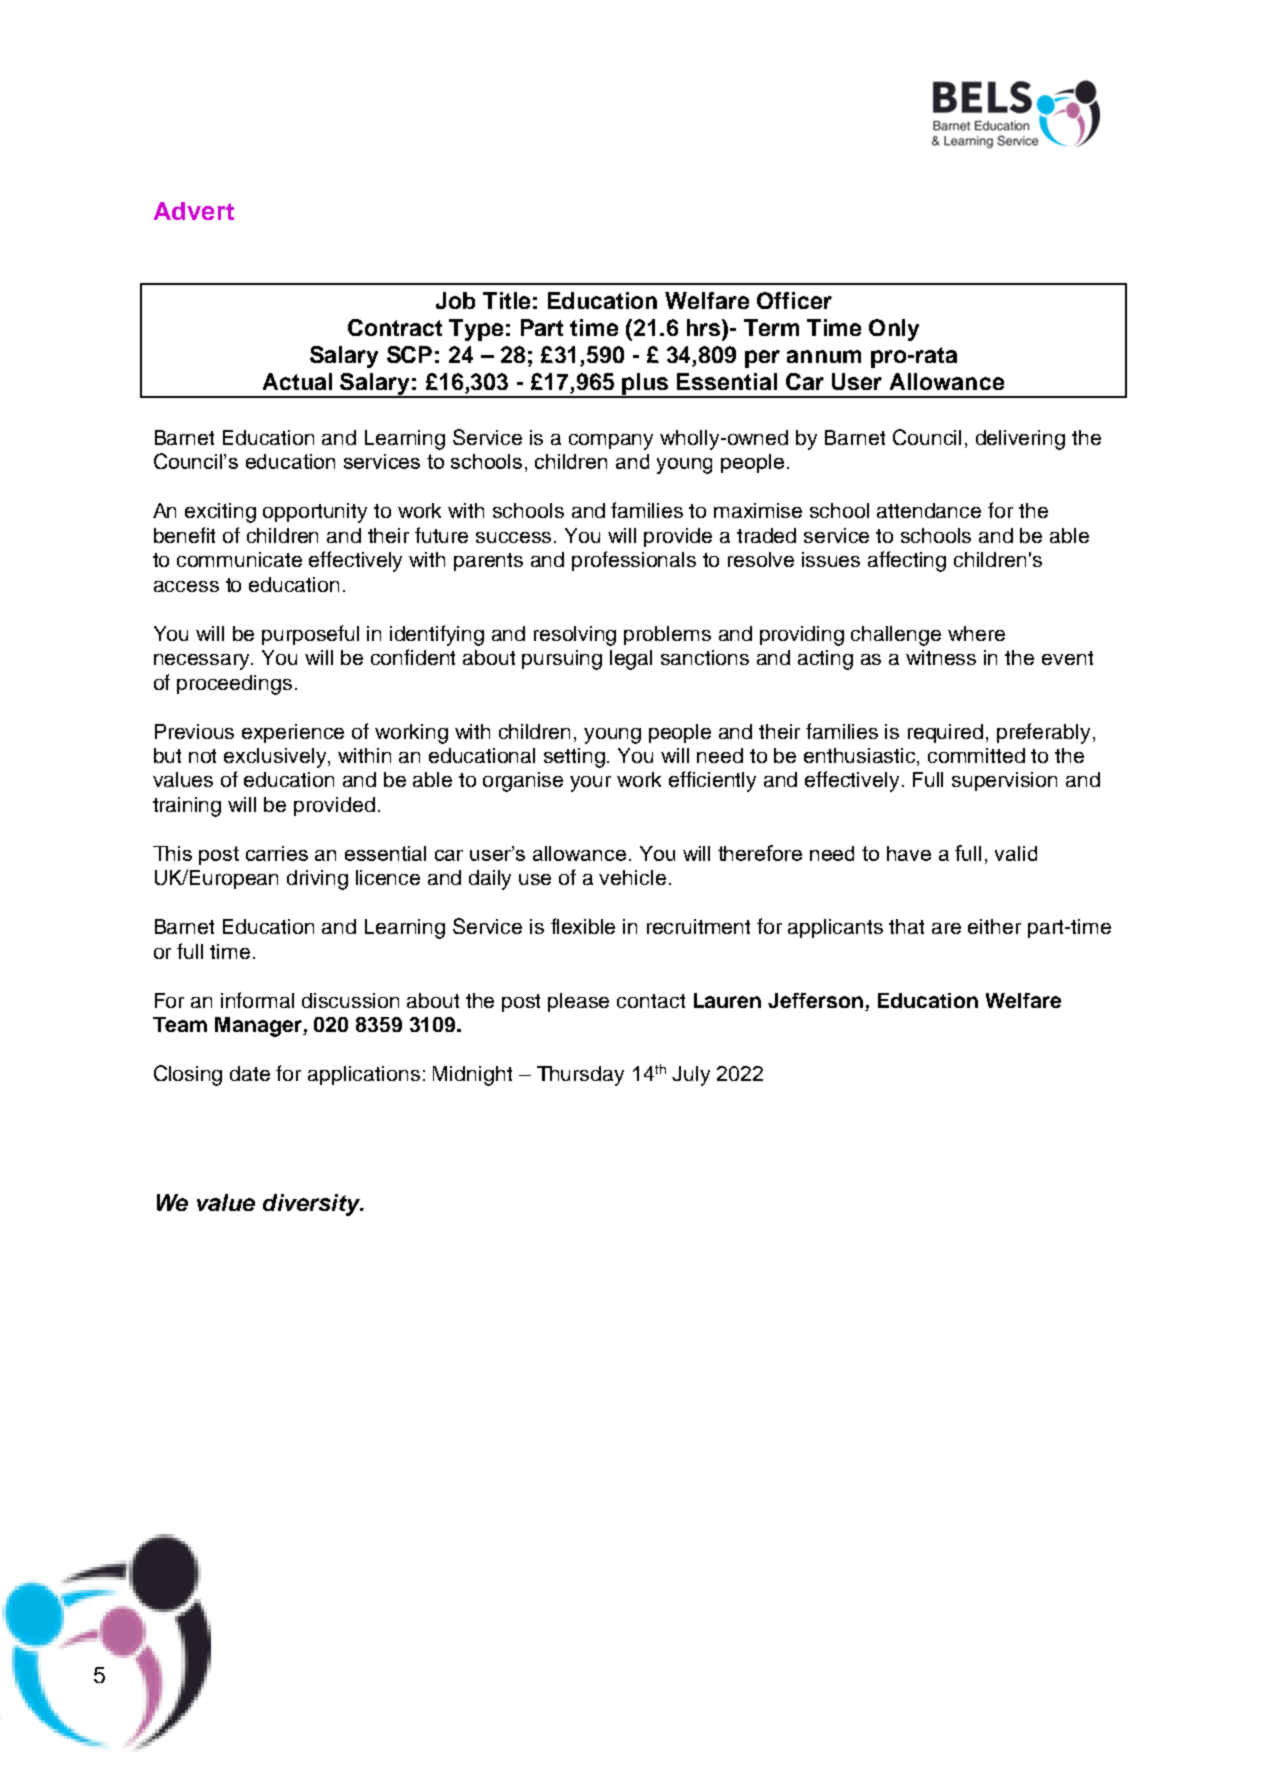 The image size is (1267, 1792). I want to click on Only, so click(894, 330).
